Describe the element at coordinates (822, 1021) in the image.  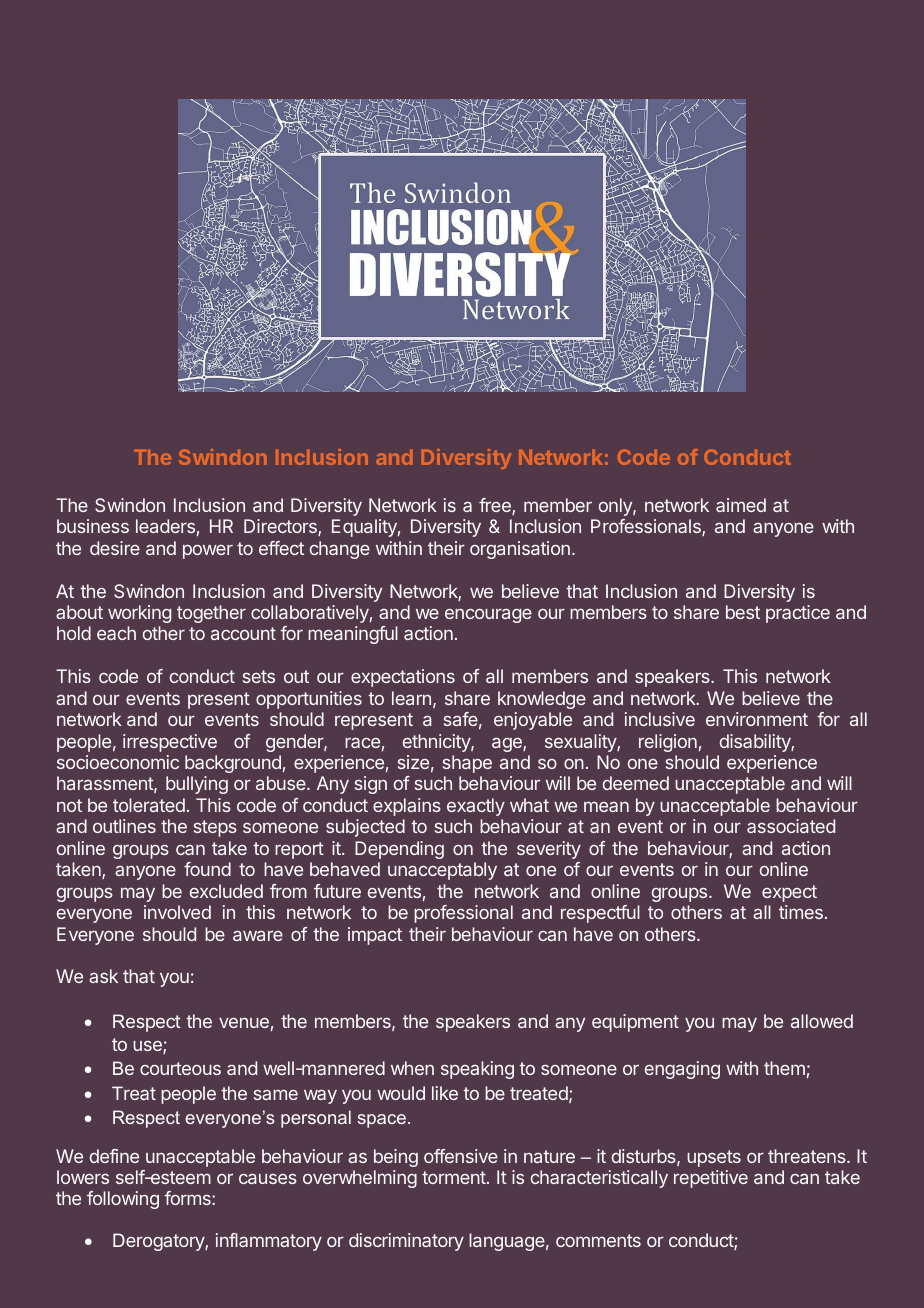
I see `allowed` at that location.
